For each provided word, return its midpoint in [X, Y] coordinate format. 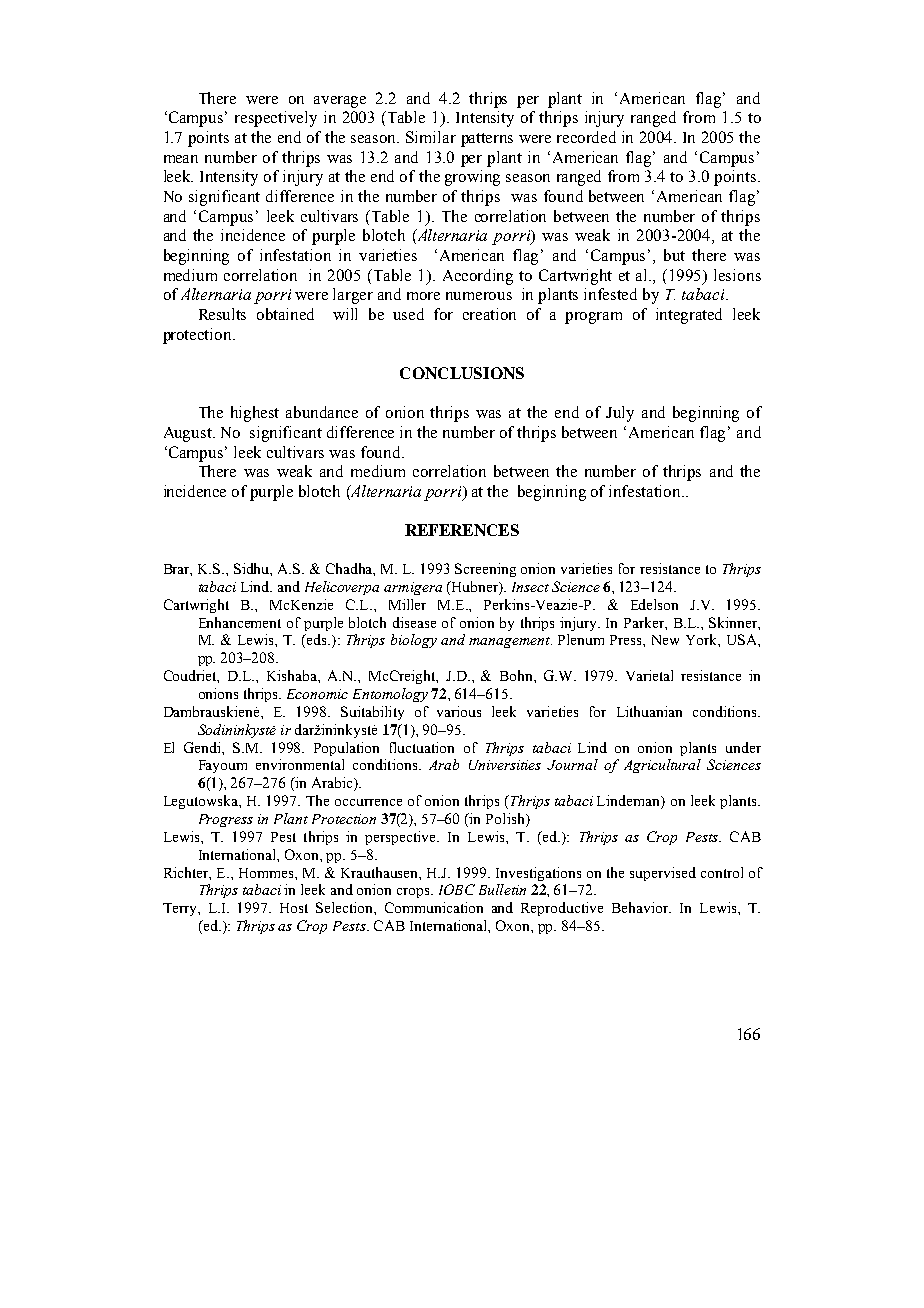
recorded [586, 137]
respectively [276, 119]
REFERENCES [462, 530]
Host [294, 908]
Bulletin [502, 889]
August [189, 434]
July [620, 414]
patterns [487, 140]
